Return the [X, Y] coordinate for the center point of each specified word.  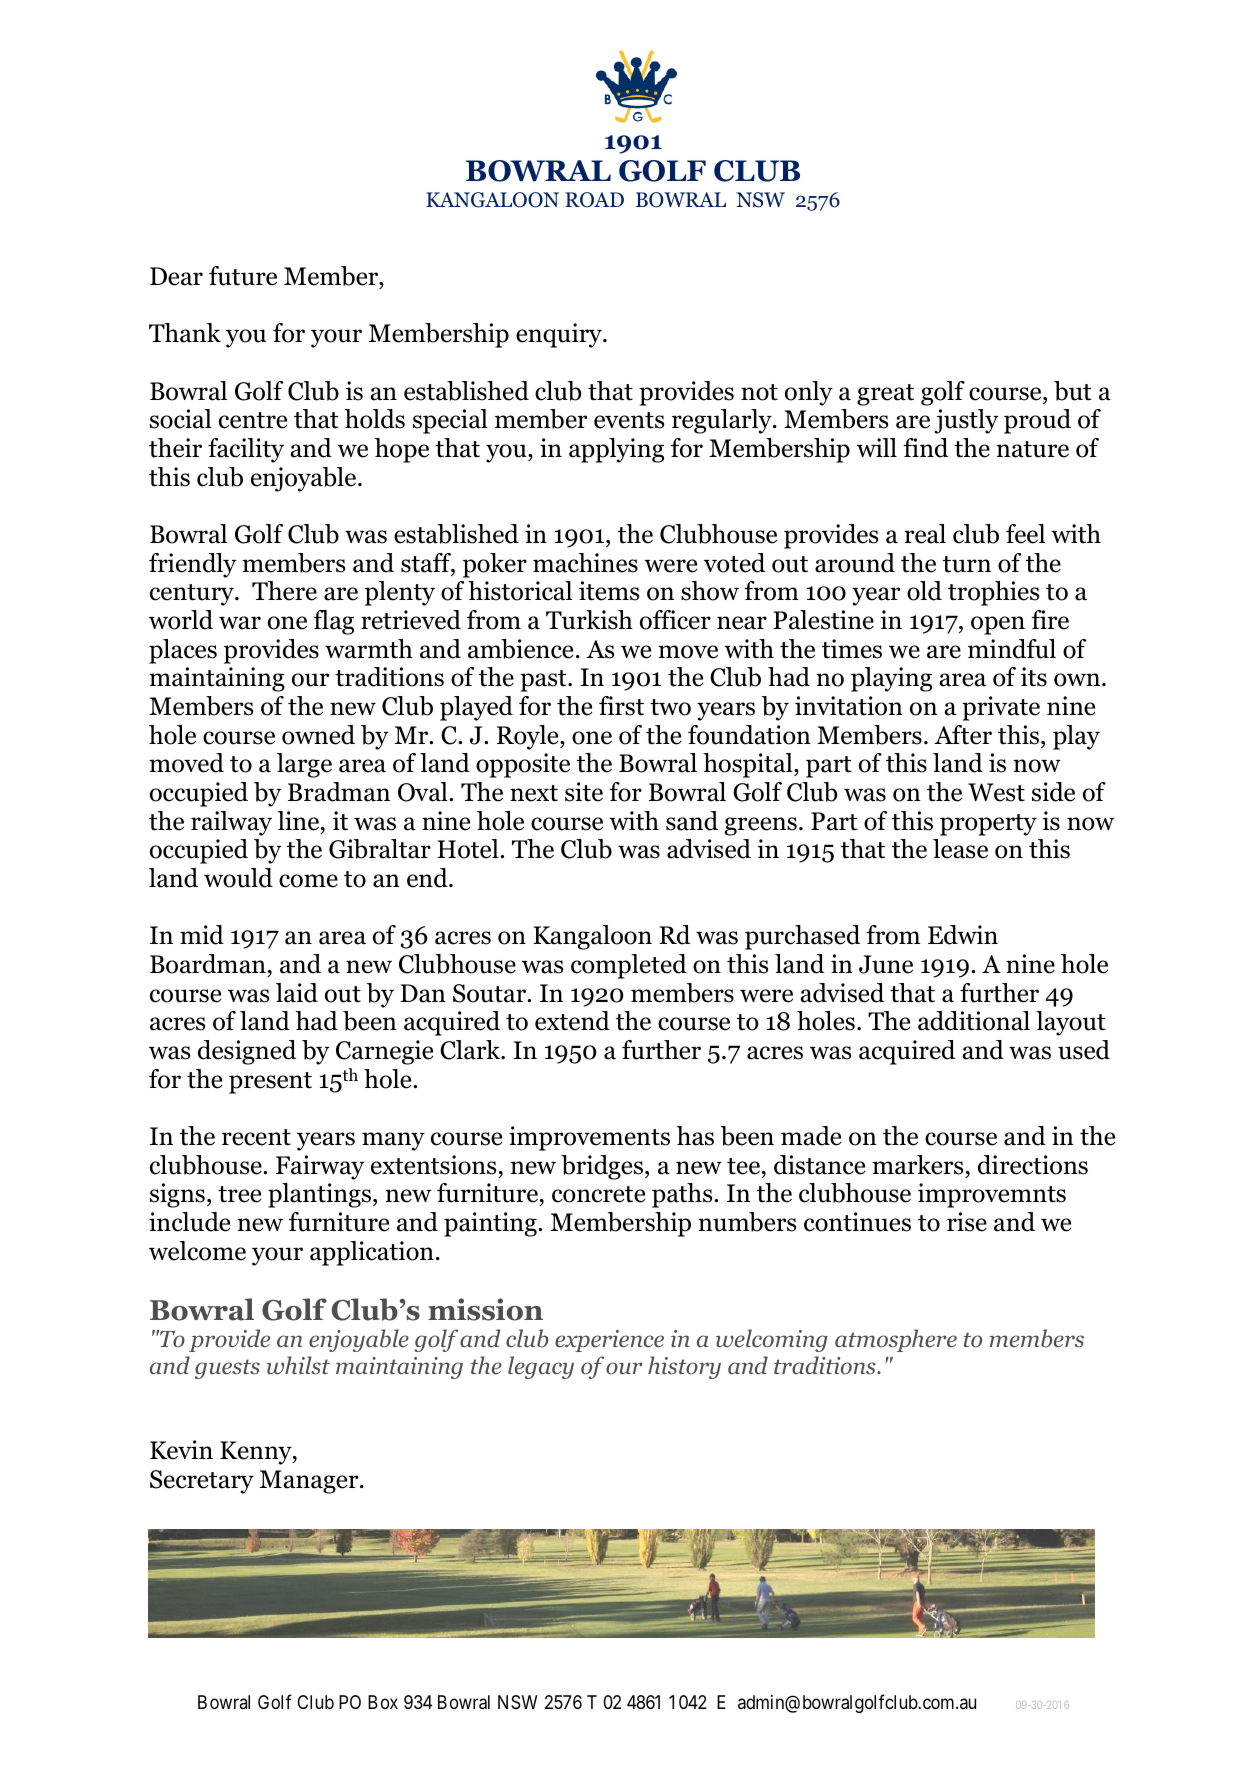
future [243, 276]
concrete [598, 1194]
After [963, 735]
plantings [321, 1195]
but [1073, 391]
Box [383, 1702]
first [621, 706]
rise [967, 1222]
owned [318, 735]
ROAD [594, 200]
